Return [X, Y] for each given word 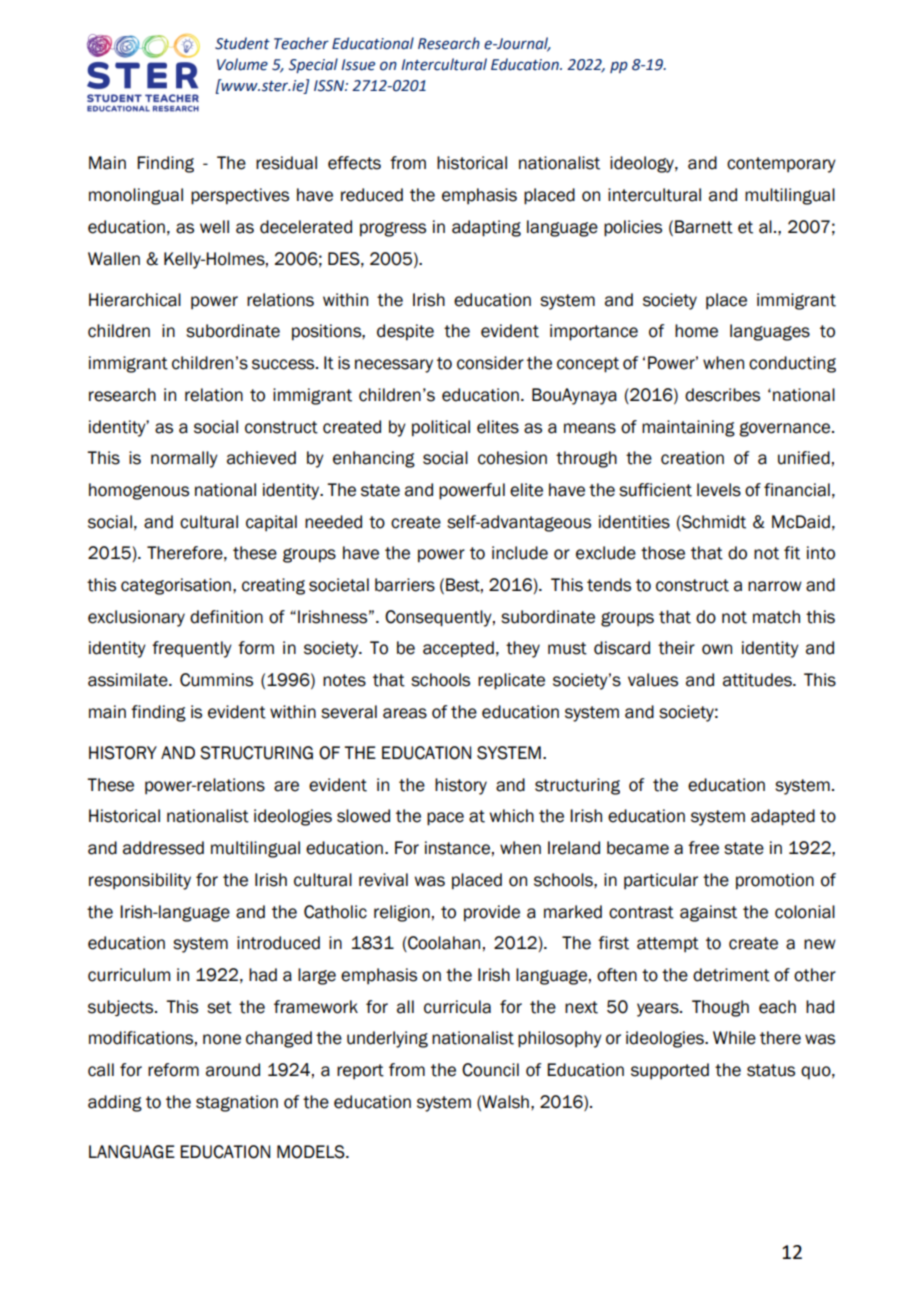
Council [490, 1070]
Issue [358, 65]
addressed [163, 848]
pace [445, 819]
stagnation [237, 1103]
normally [184, 459]
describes [722, 395]
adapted [783, 817]
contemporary [781, 165]
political [441, 428]
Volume [242, 64]
